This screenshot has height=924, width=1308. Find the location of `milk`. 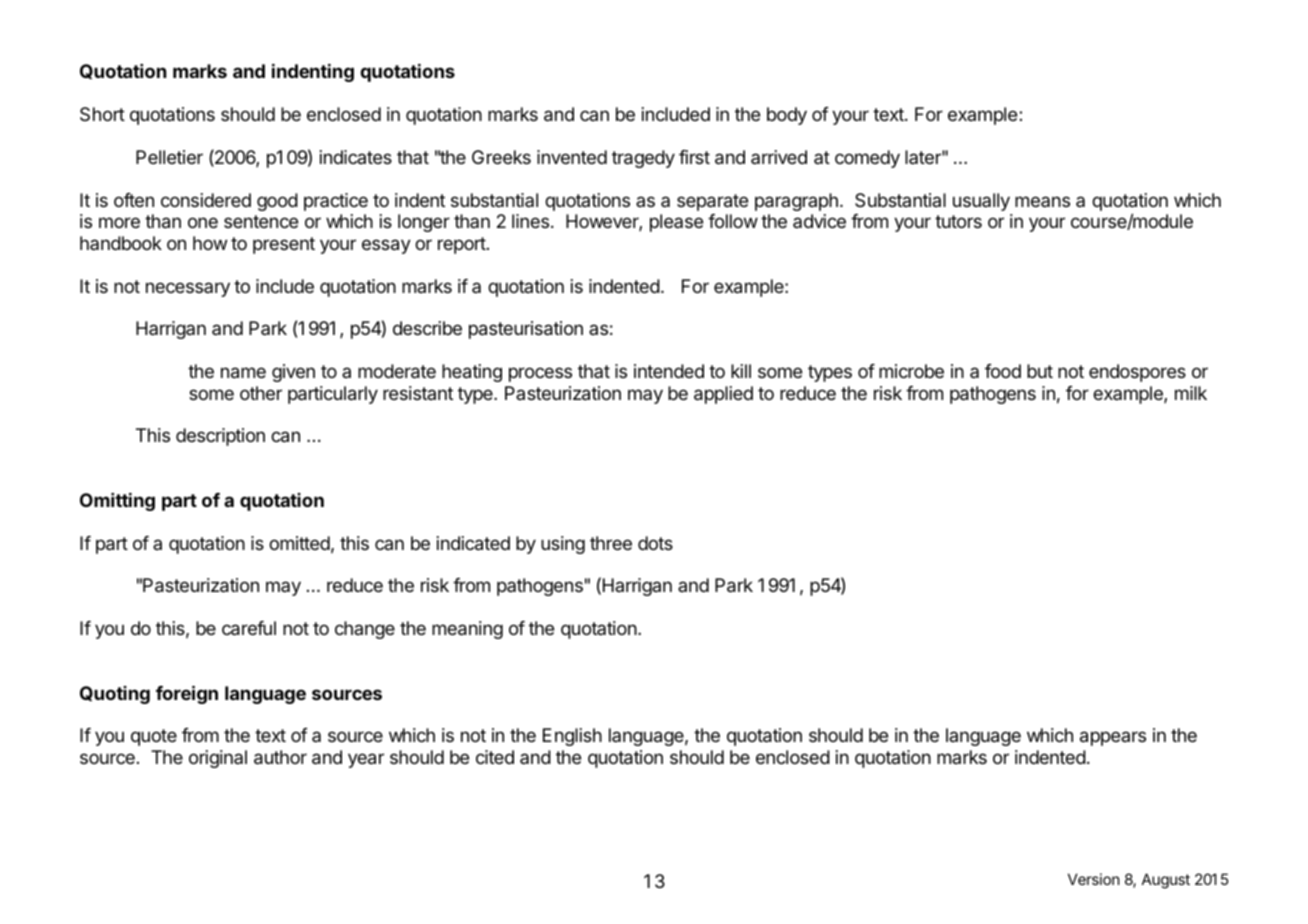

milk is located at coordinates (1191, 393).
